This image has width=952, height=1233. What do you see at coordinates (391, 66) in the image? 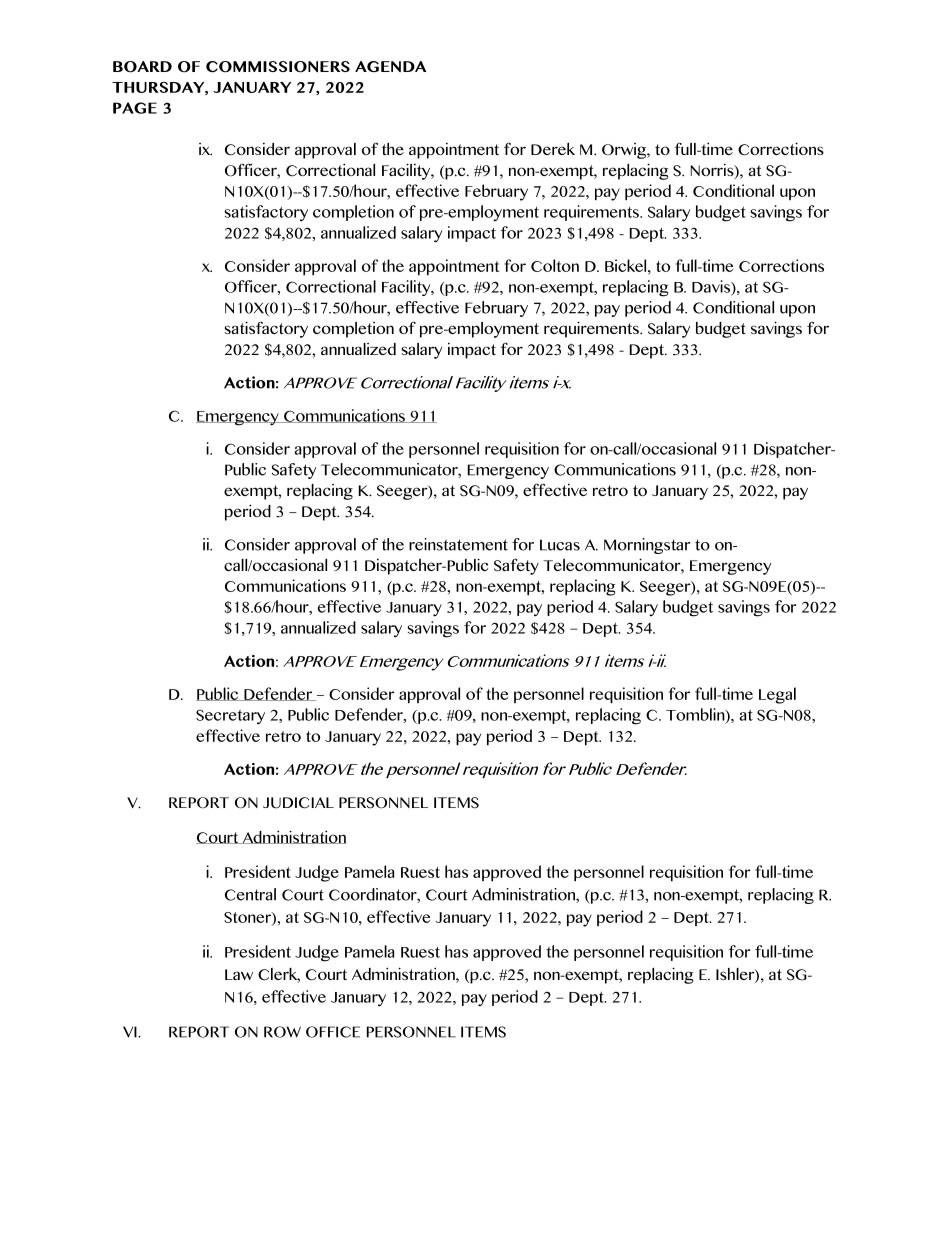
I see `AGENDA` at bounding box center [391, 66].
